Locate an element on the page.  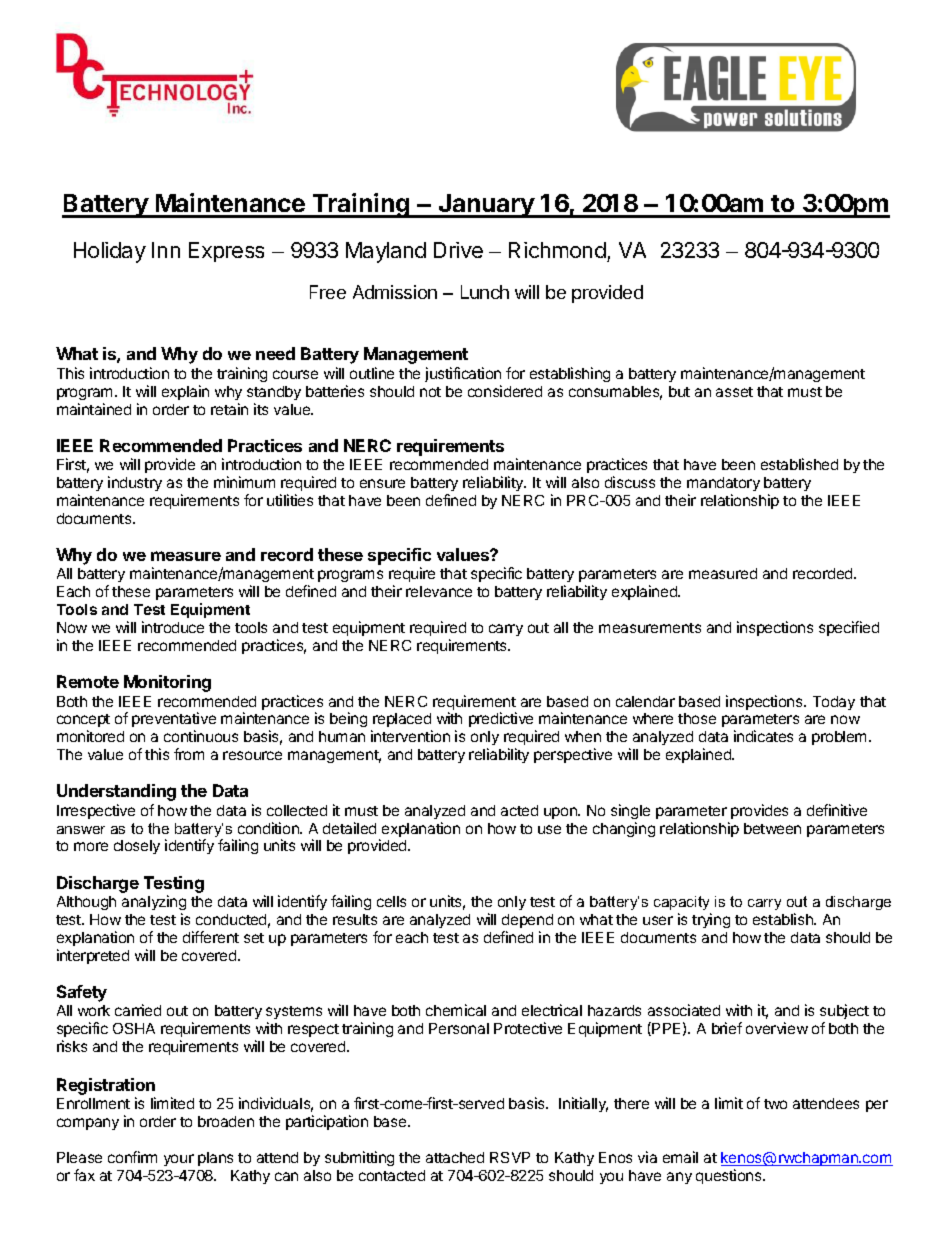
attached is located at coordinates (455, 1157).
